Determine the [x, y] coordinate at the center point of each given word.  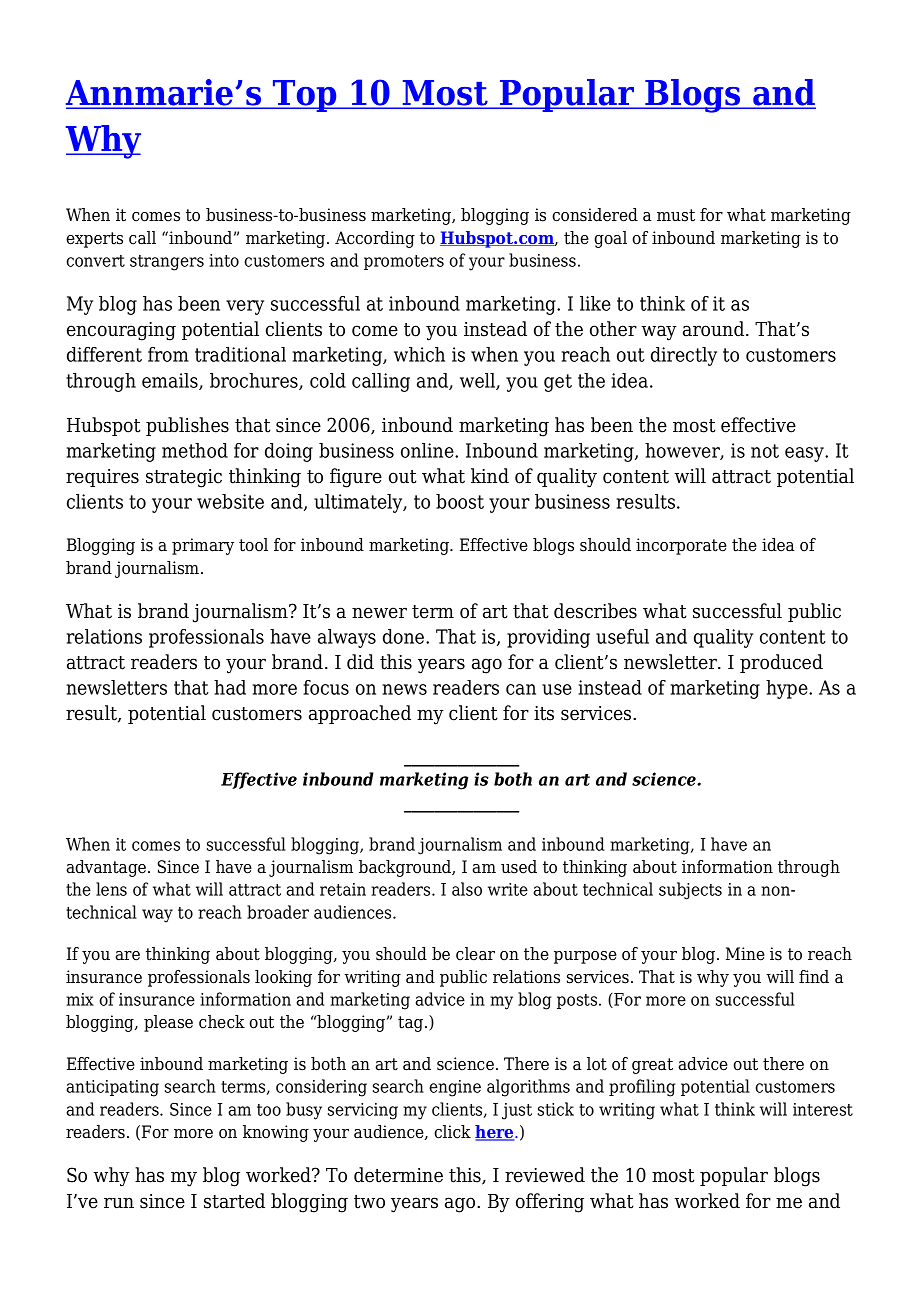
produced [781, 663]
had [230, 687]
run [119, 1203]
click [452, 1132]
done [405, 636]
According [375, 239]
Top [305, 96]
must [676, 215]
